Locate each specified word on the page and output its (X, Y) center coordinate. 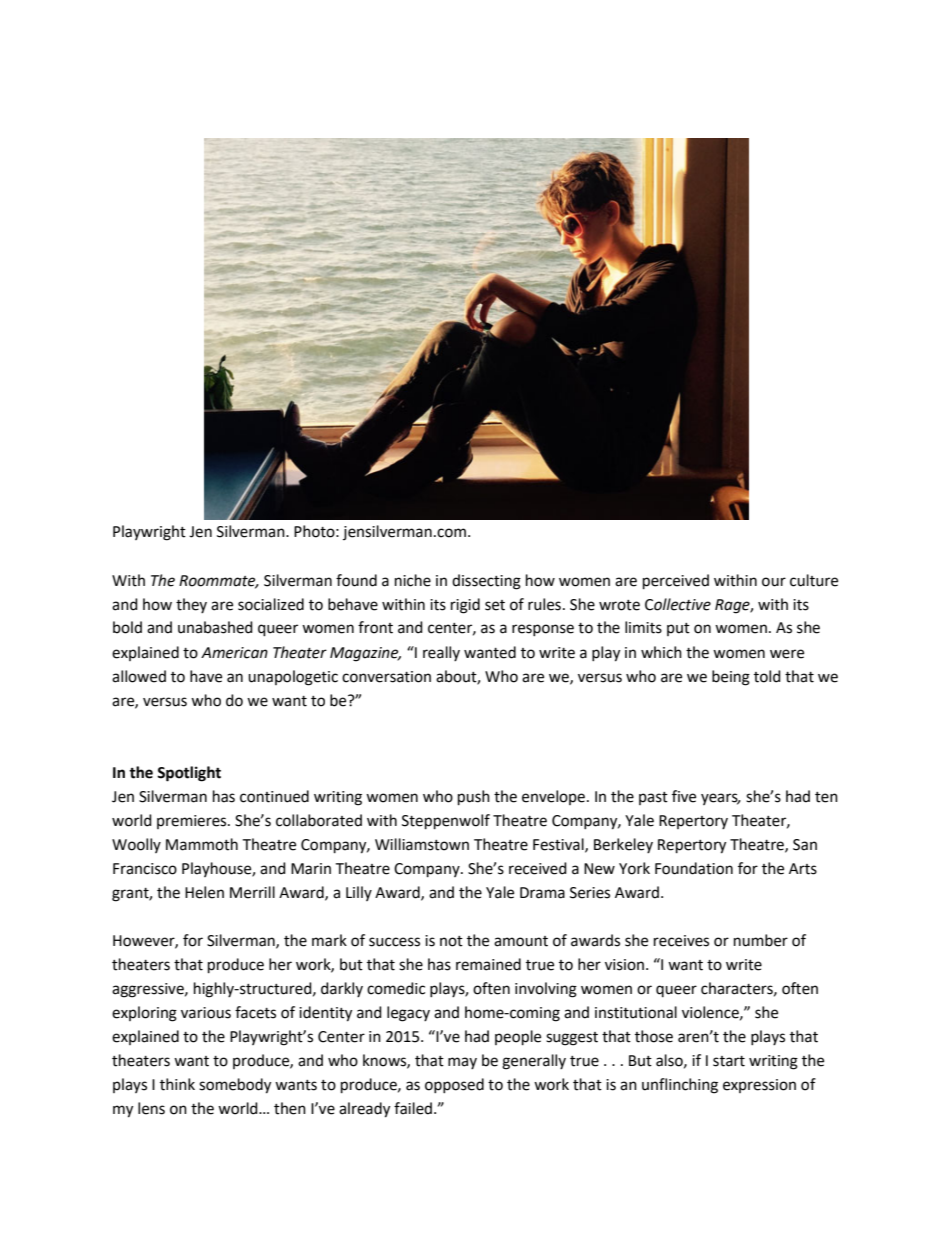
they (191, 605)
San (805, 845)
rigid (465, 606)
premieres (193, 822)
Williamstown (422, 844)
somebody (235, 1086)
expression (759, 1086)
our (774, 582)
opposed (454, 1085)
